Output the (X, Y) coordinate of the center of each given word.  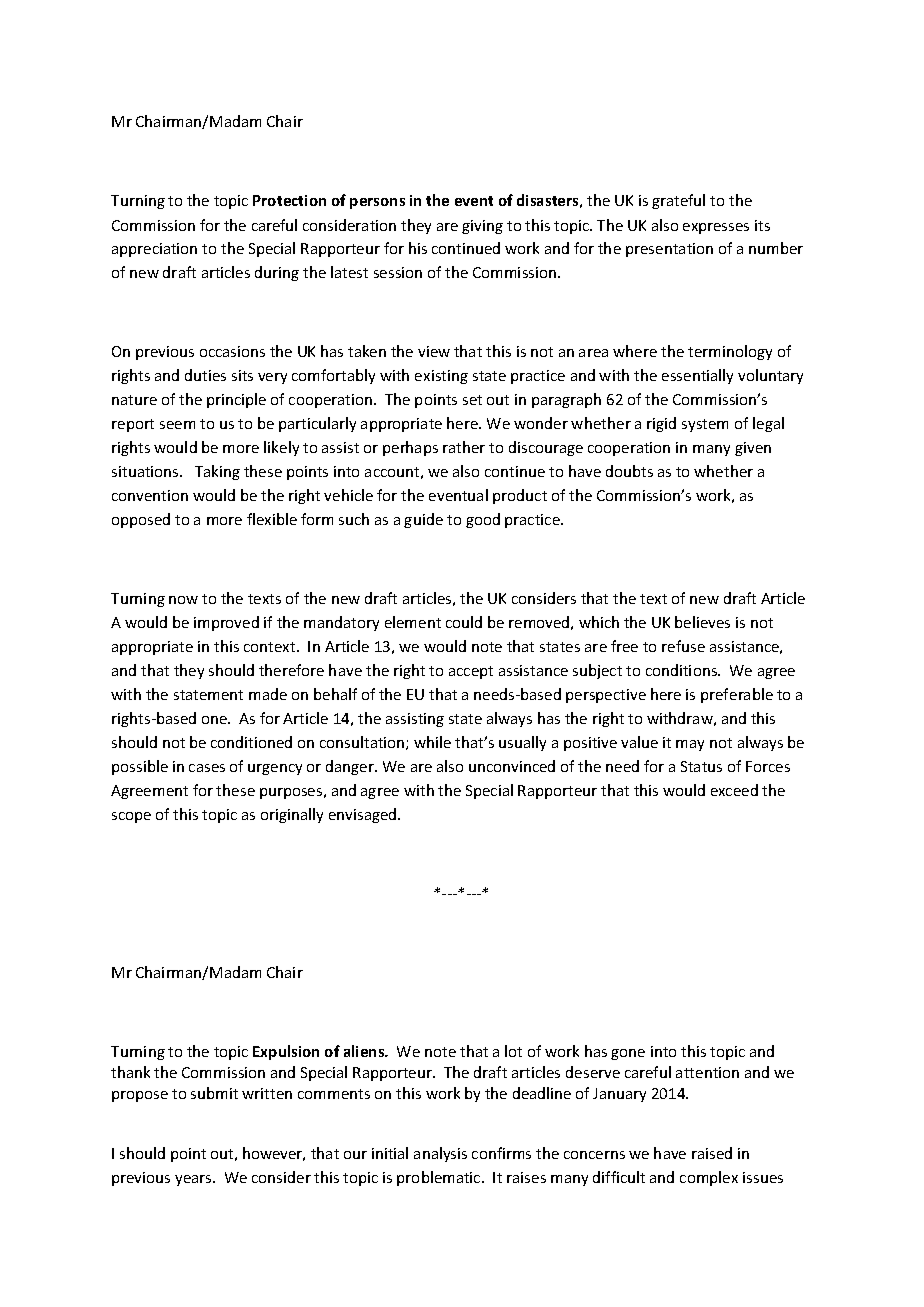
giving (482, 227)
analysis (440, 1154)
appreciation (154, 250)
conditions (682, 670)
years (194, 1180)
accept (471, 672)
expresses (716, 228)
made (268, 694)
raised (712, 1153)
